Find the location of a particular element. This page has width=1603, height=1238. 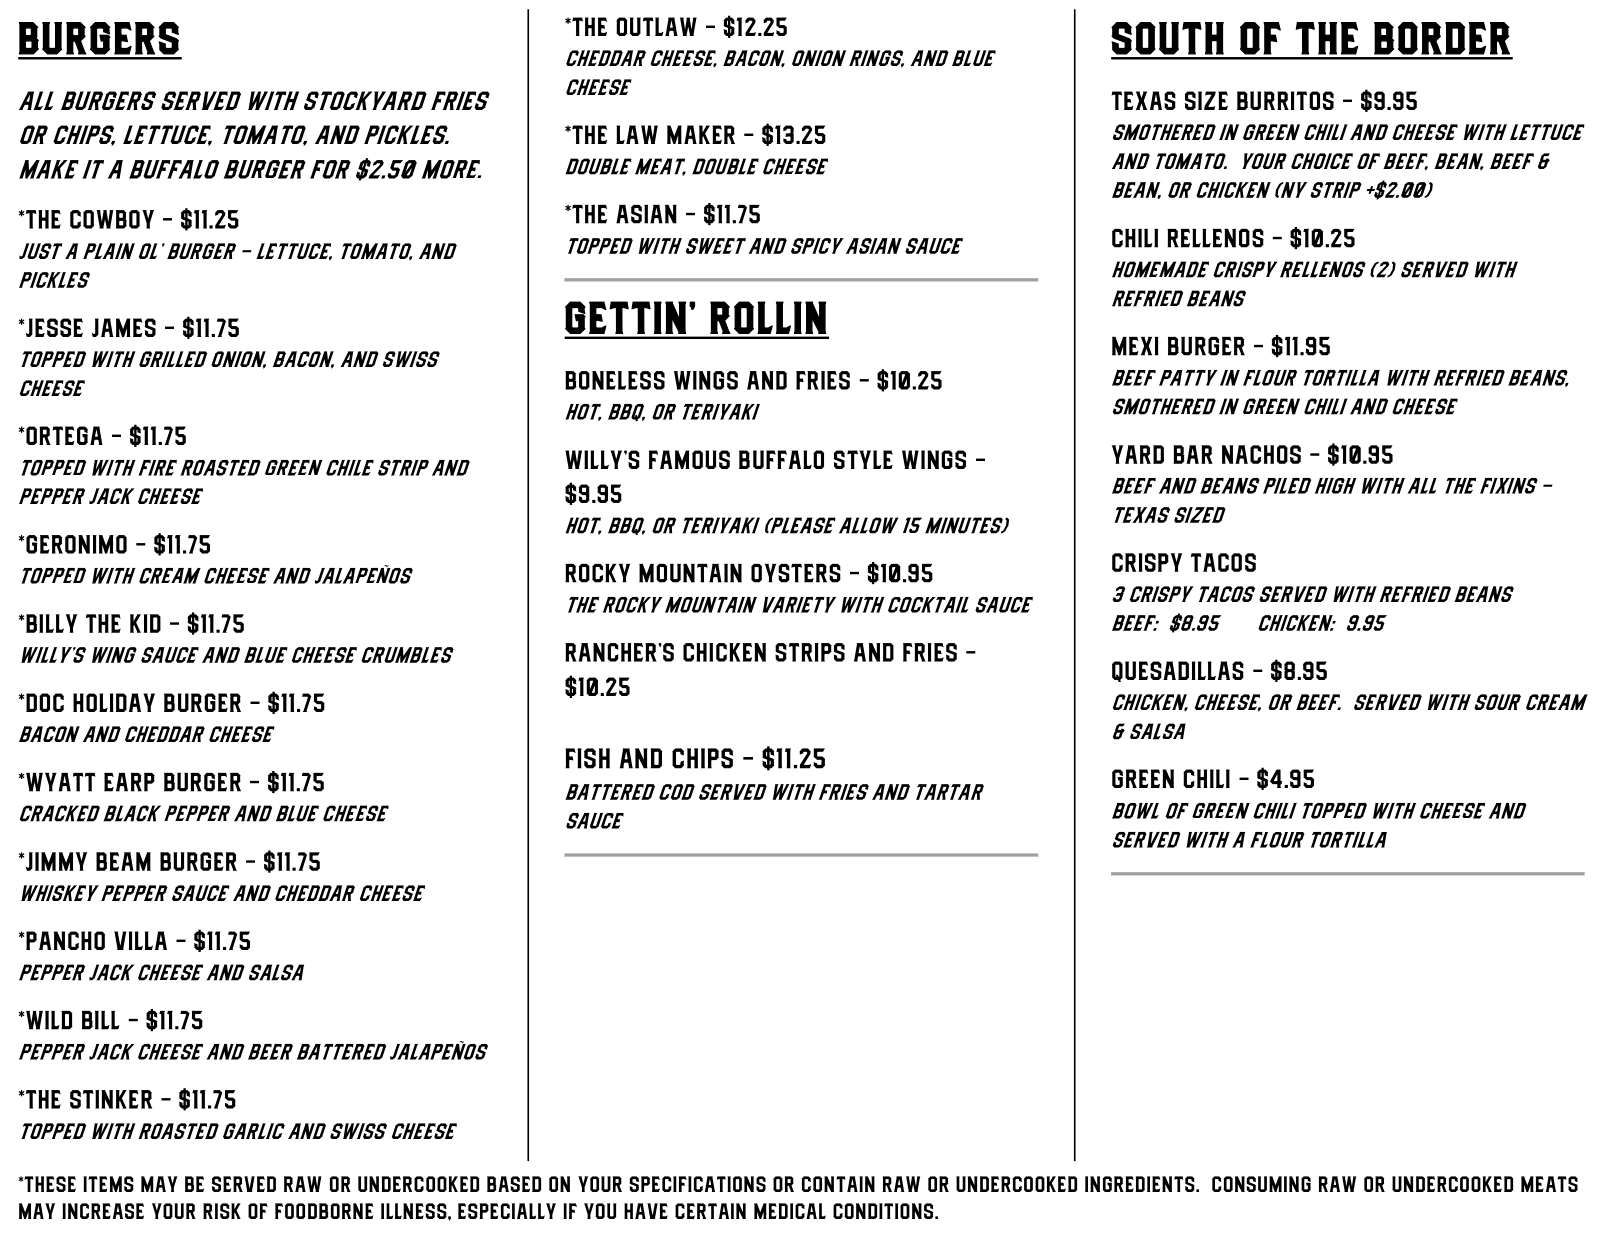

Fish is located at coordinates (587, 758).
